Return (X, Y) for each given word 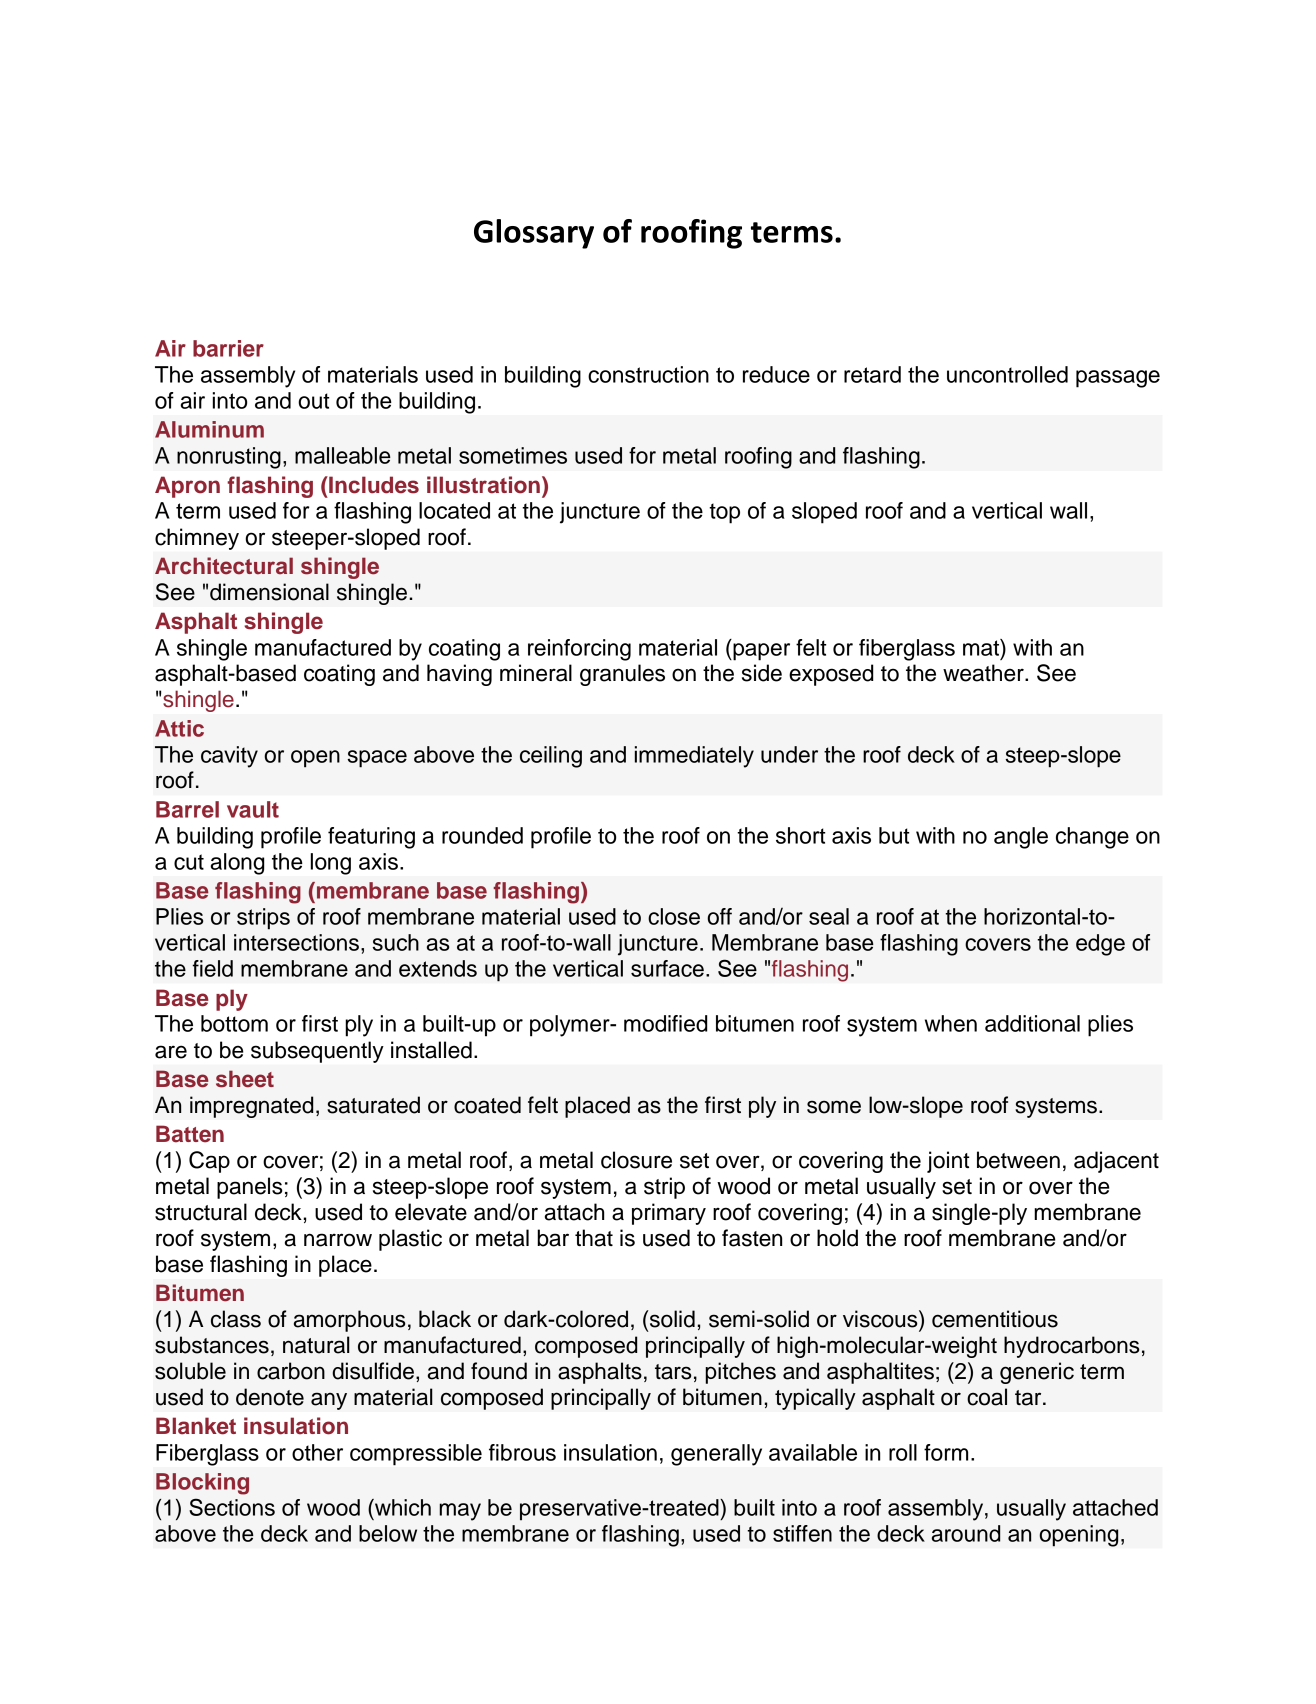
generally (716, 1455)
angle (1021, 838)
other (317, 1452)
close (674, 916)
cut (189, 862)
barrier (228, 348)
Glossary (534, 234)
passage (1118, 379)
